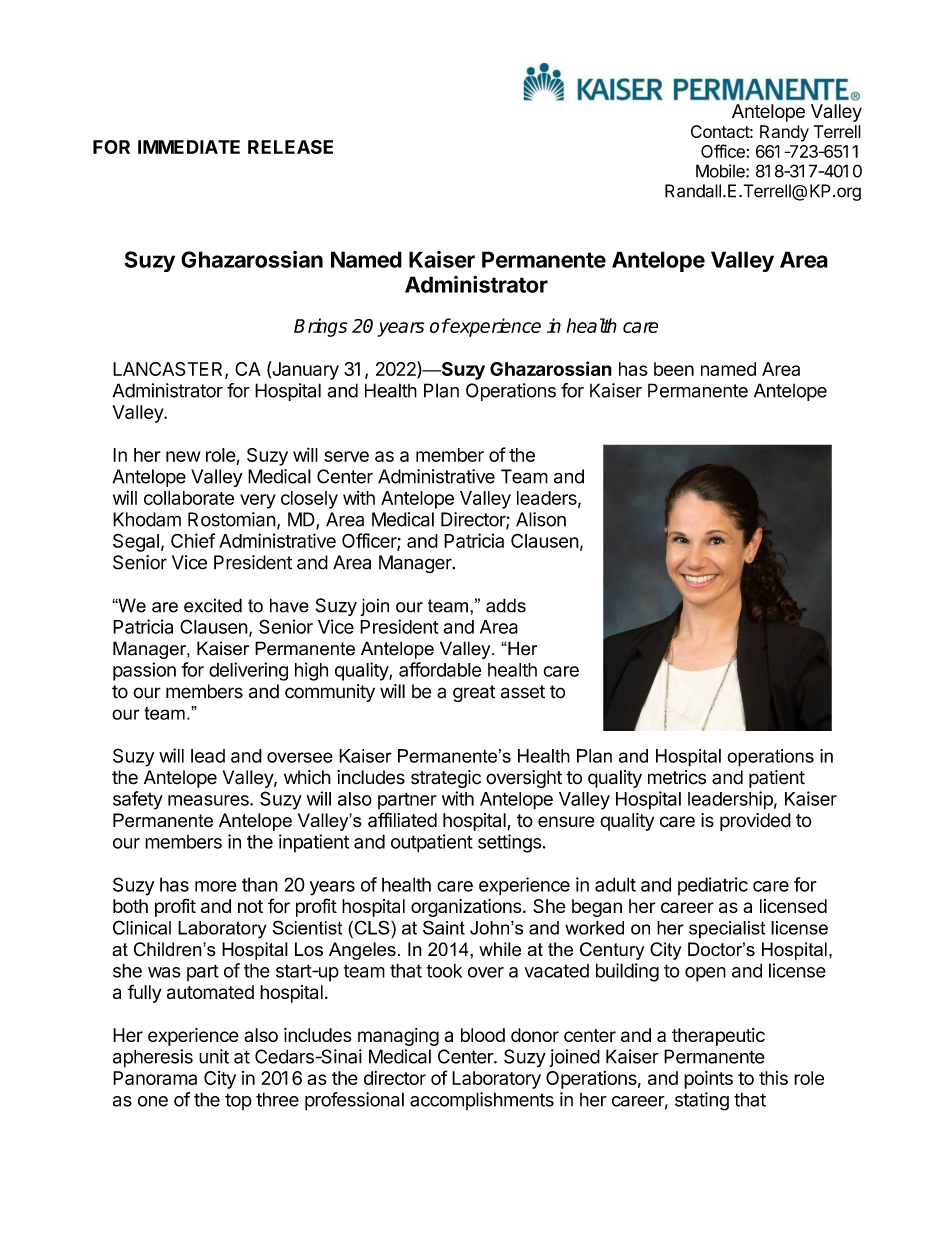 Image resolution: width=952 pixels, height=1233 pixels. Describe the element at coordinates (677, 777) in the screenshot. I see `metrics` at that location.
